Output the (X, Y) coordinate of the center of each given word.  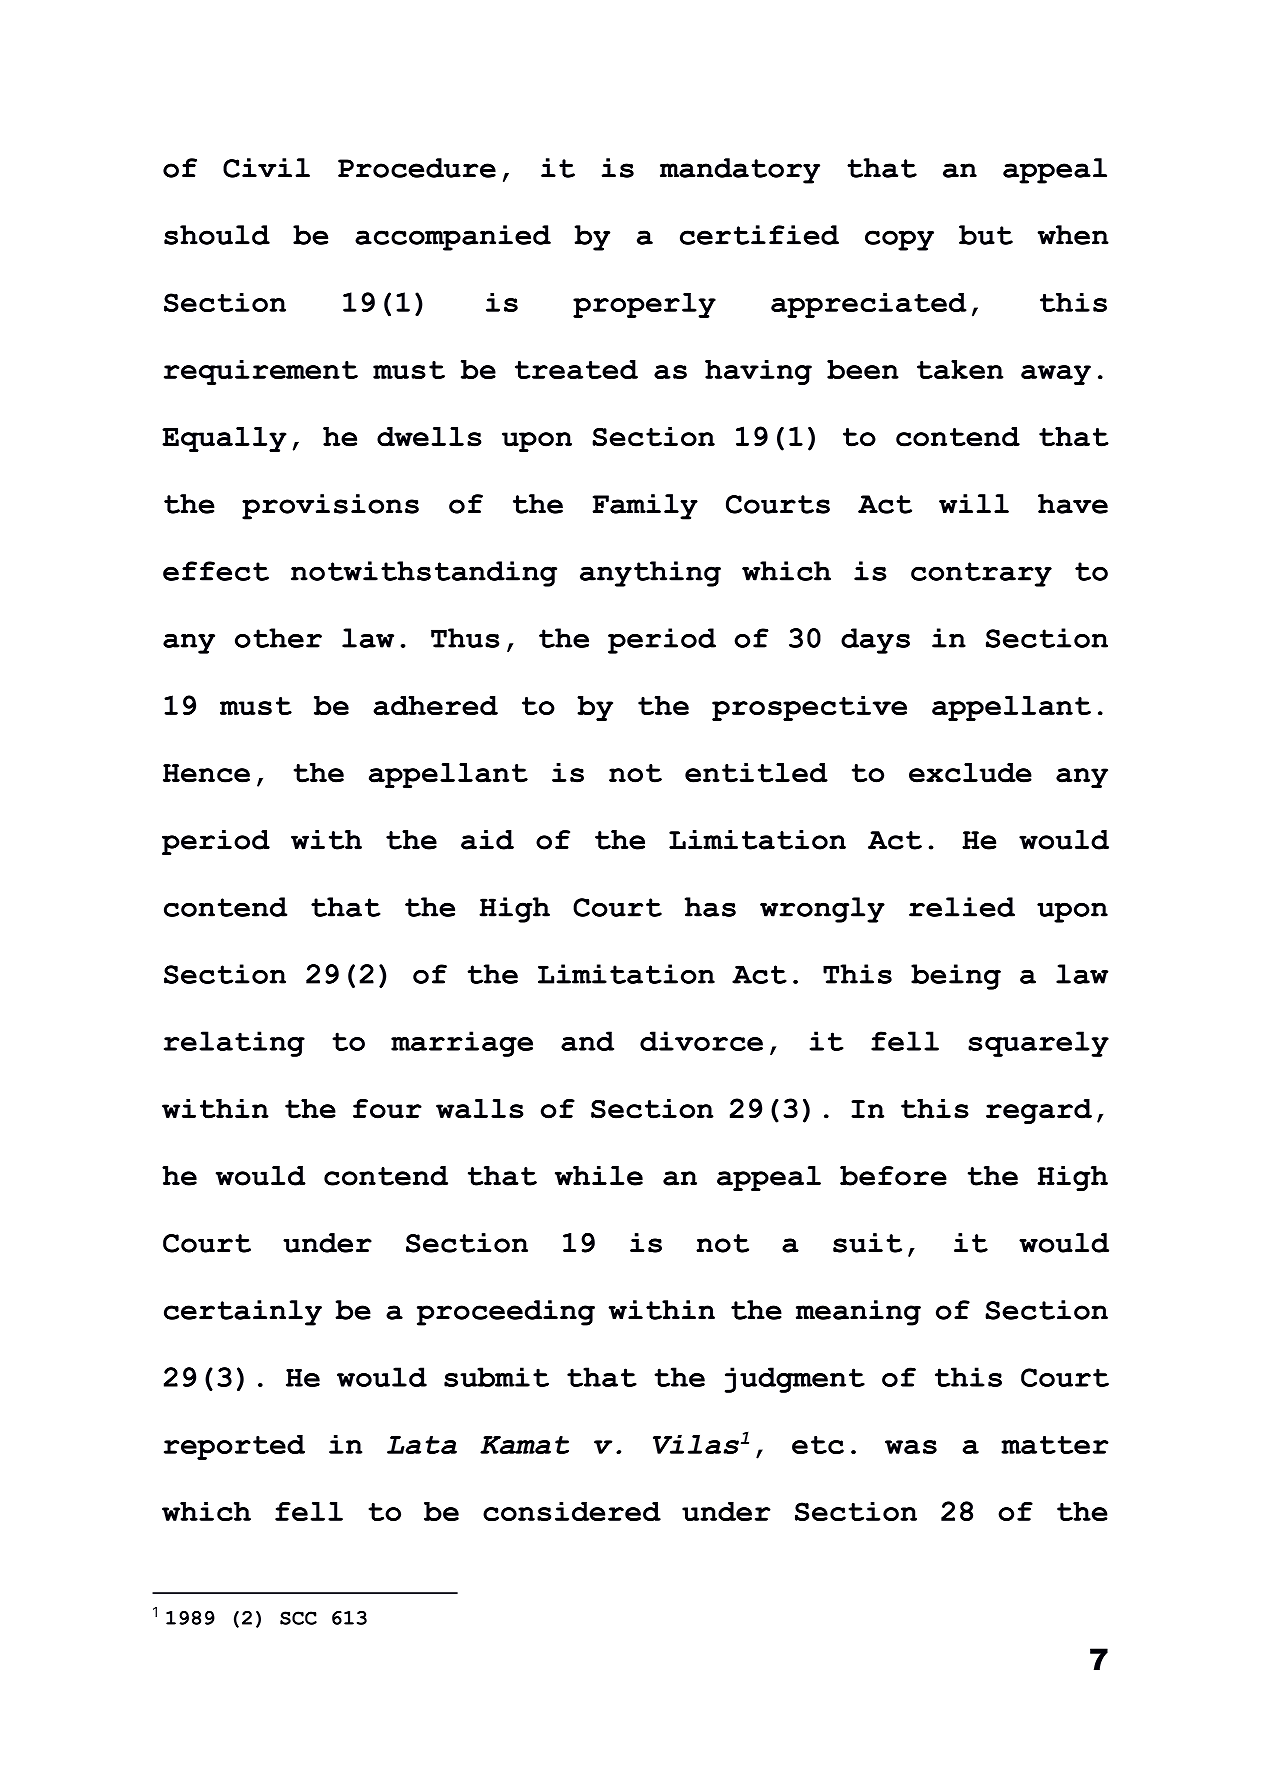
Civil (266, 168)
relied (962, 907)
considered (572, 1511)
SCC (298, 1618)
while (599, 1176)
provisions (330, 507)
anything (650, 574)
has (710, 907)
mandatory (740, 171)
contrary (981, 574)
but (986, 235)
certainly (243, 1313)
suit (867, 1243)
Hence (206, 773)
